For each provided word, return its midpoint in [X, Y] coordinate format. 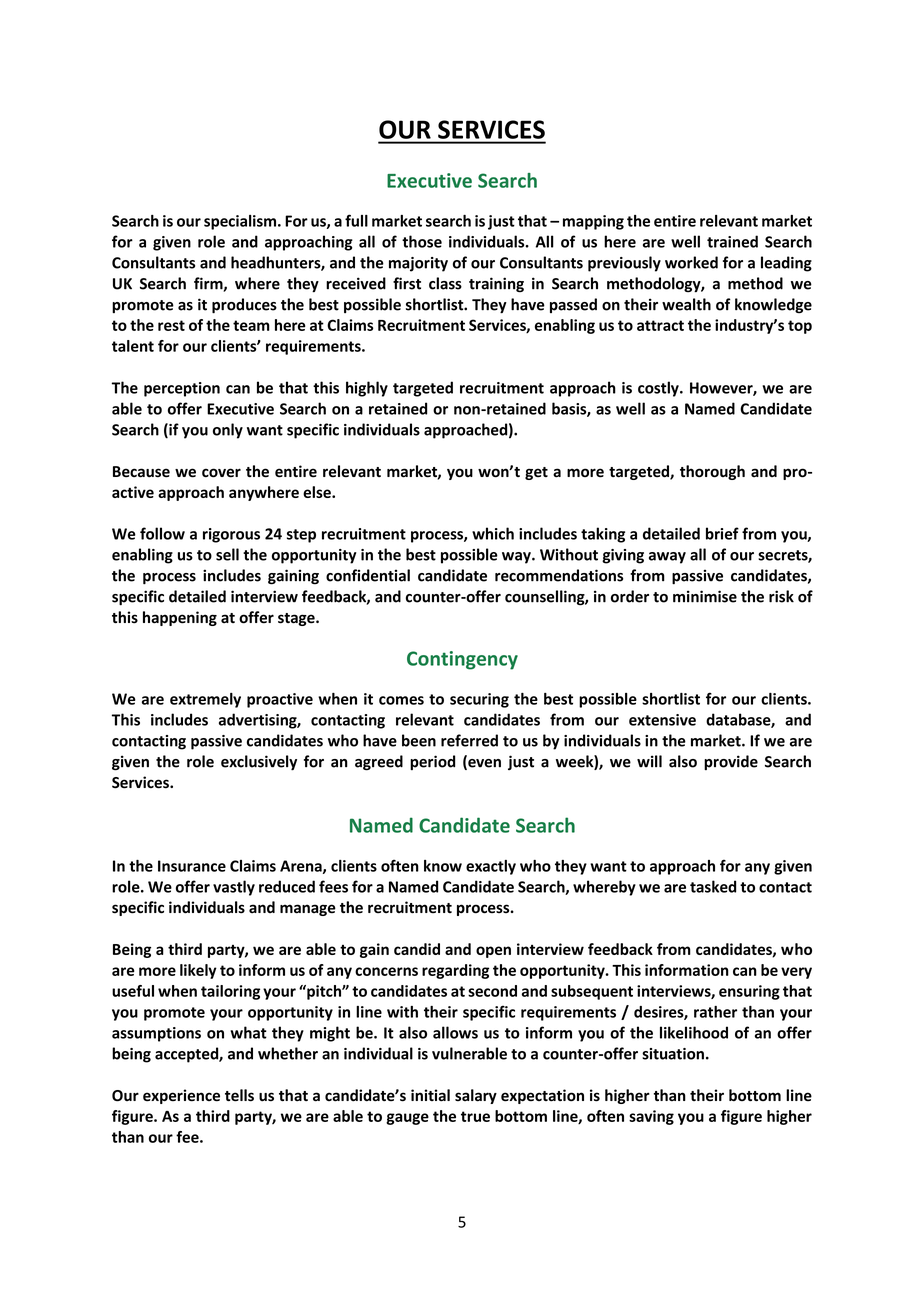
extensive [662, 720]
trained [732, 241]
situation [673, 1054]
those [422, 241]
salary [476, 1096]
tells [239, 1095]
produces [244, 306]
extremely [205, 700]
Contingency [462, 660]
